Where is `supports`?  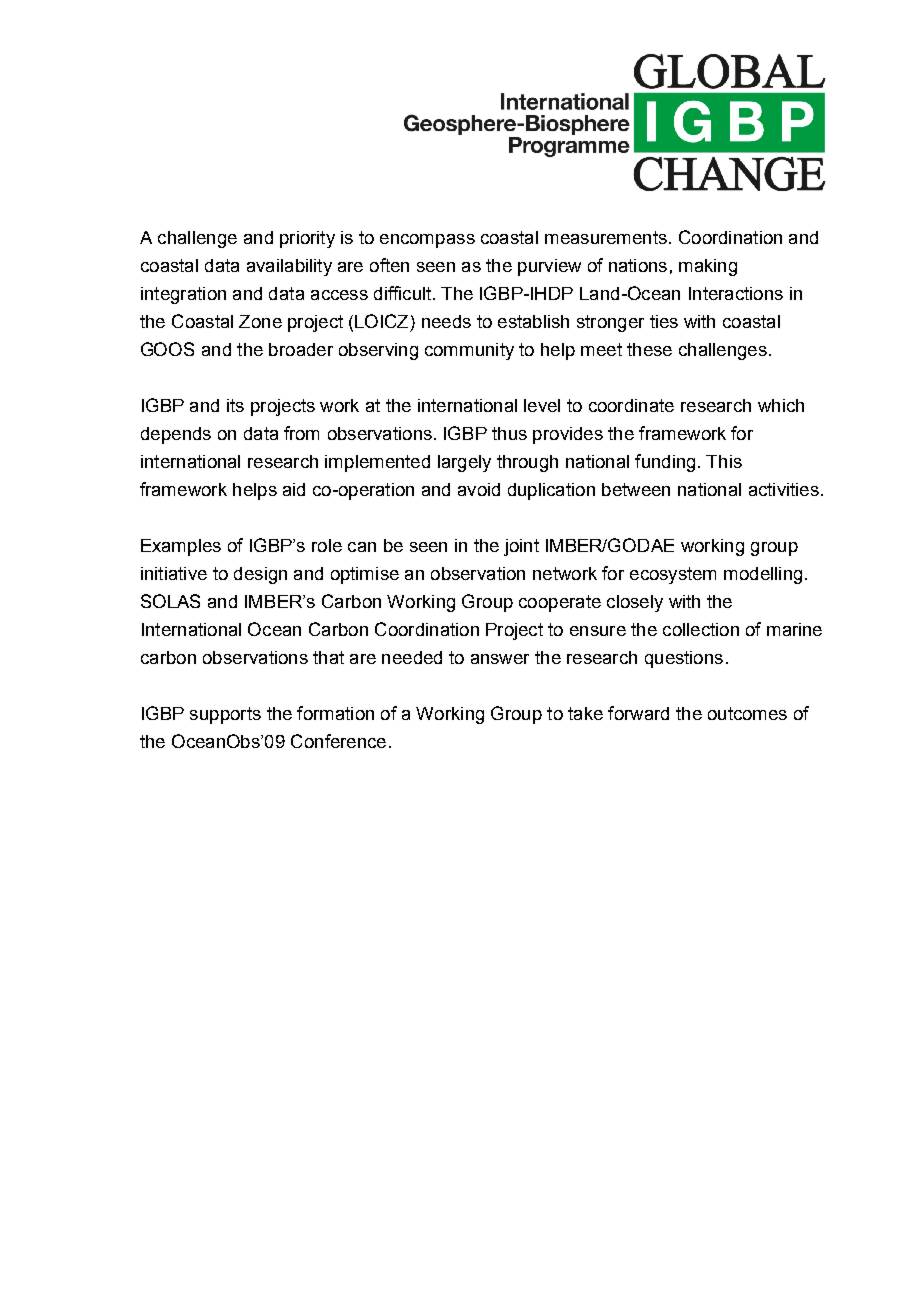
supports is located at coordinates (225, 715).
